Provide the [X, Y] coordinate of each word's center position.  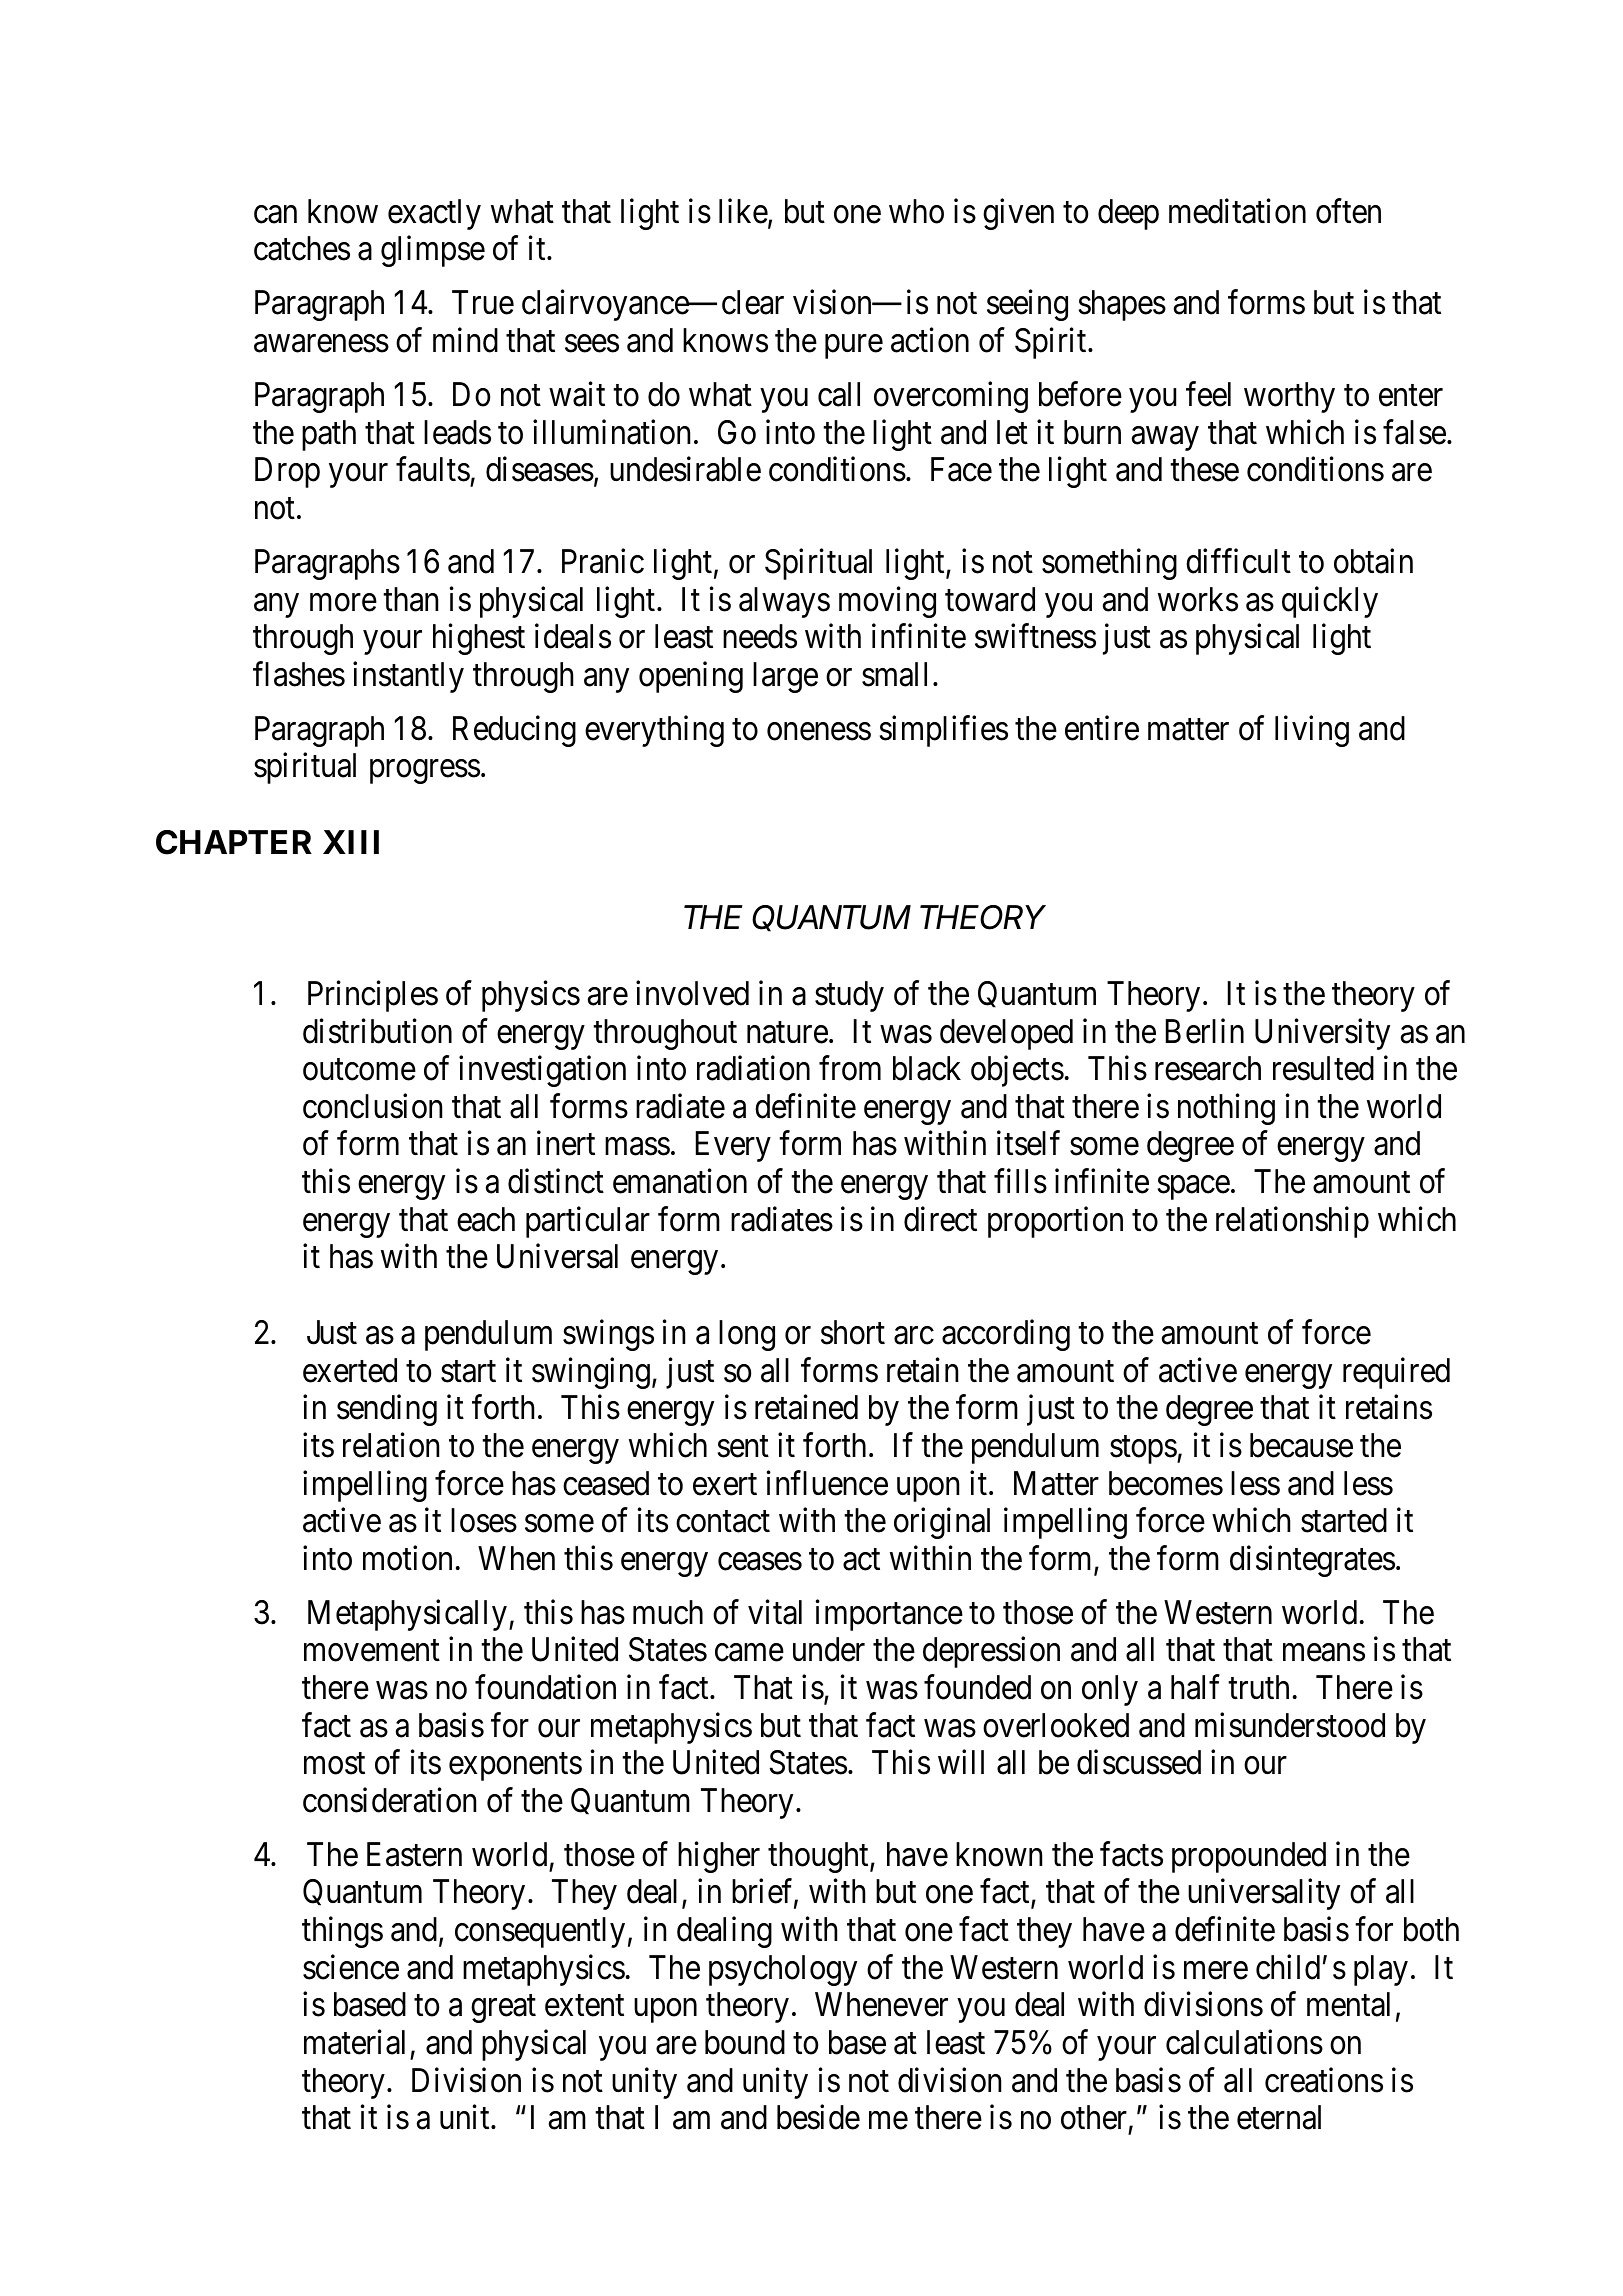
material [354, 2042]
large [785, 677]
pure [854, 347]
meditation [1237, 211]
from [850, 1068]
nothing [1226, 1109]
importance [889, 1615]
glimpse [433, 251]
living [1312, 731]
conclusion [372, 1106]
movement [372, 1651]
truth [1258, 1687]
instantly [408, 677]
